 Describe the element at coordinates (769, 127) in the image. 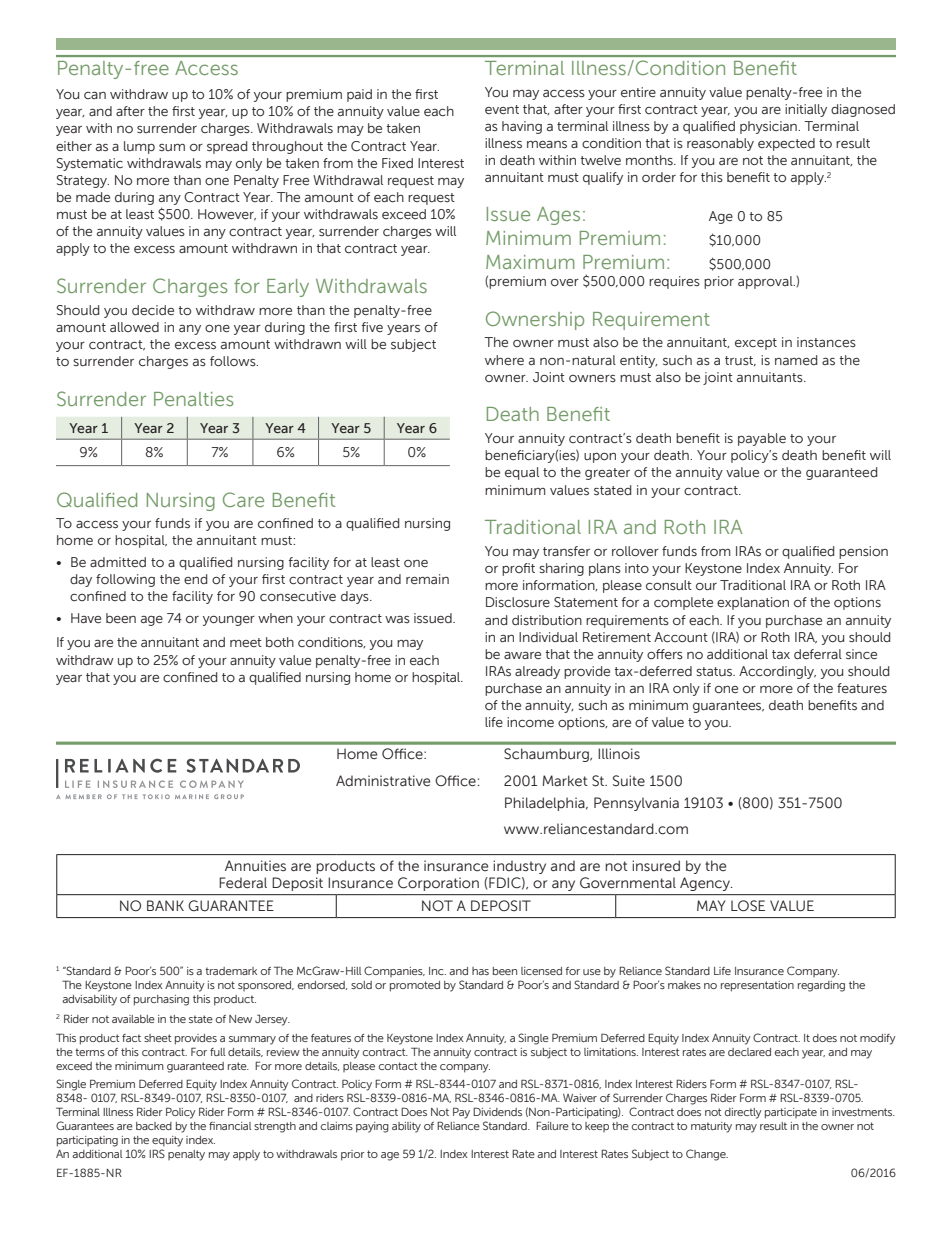

I see `physician` at that location.
